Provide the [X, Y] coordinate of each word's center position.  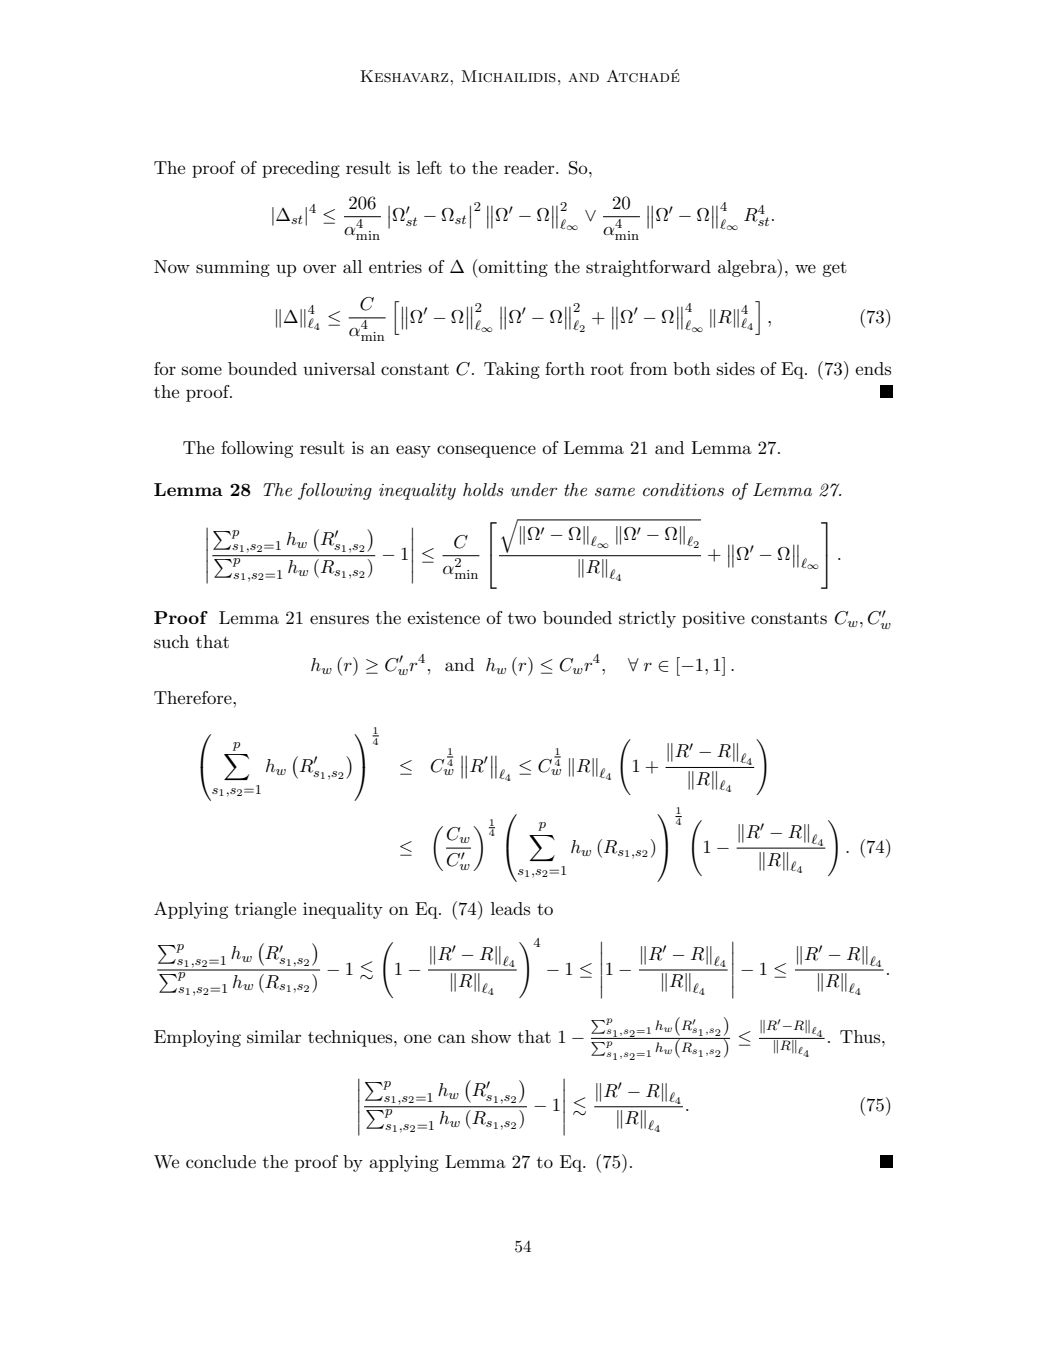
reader [530, 167]
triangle [265, 910]
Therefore [194, 697]
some [202, 370]
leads [510, 908]
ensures [339, 620]
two [522, 618]
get [834, 269]
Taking [512, 370]
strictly [647, 619]
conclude [221, 1161]
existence [443, 618]
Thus [861, 1036]
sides [736, 369]
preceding [301, 169]
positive [713, 619]
